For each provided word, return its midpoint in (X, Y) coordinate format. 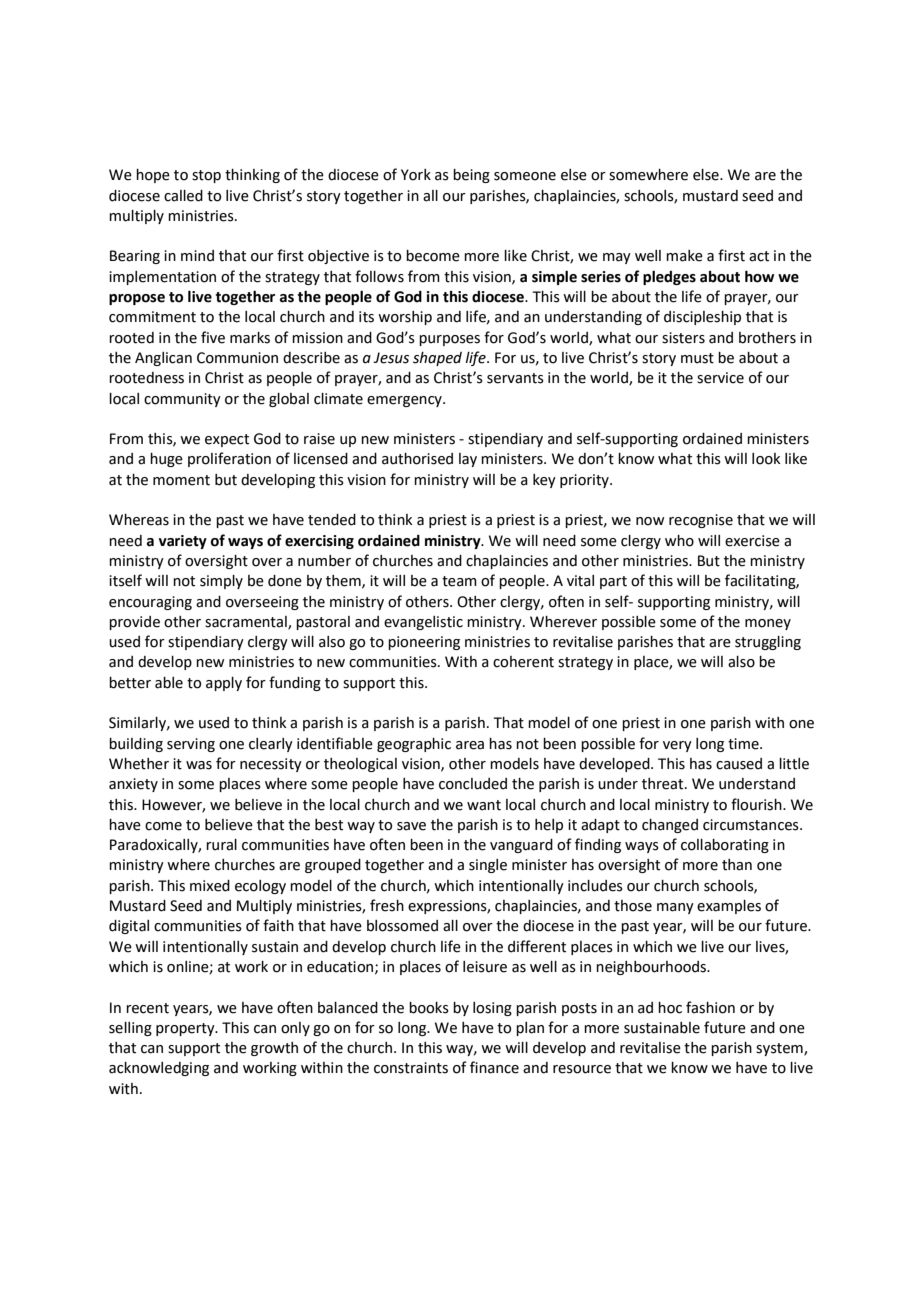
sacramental (247, 623)
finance (494, 1067)
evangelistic (423, 623)
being (471, 176)
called (183, 196)
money (768, 624)
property (186, 1029)
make (684, 256)
